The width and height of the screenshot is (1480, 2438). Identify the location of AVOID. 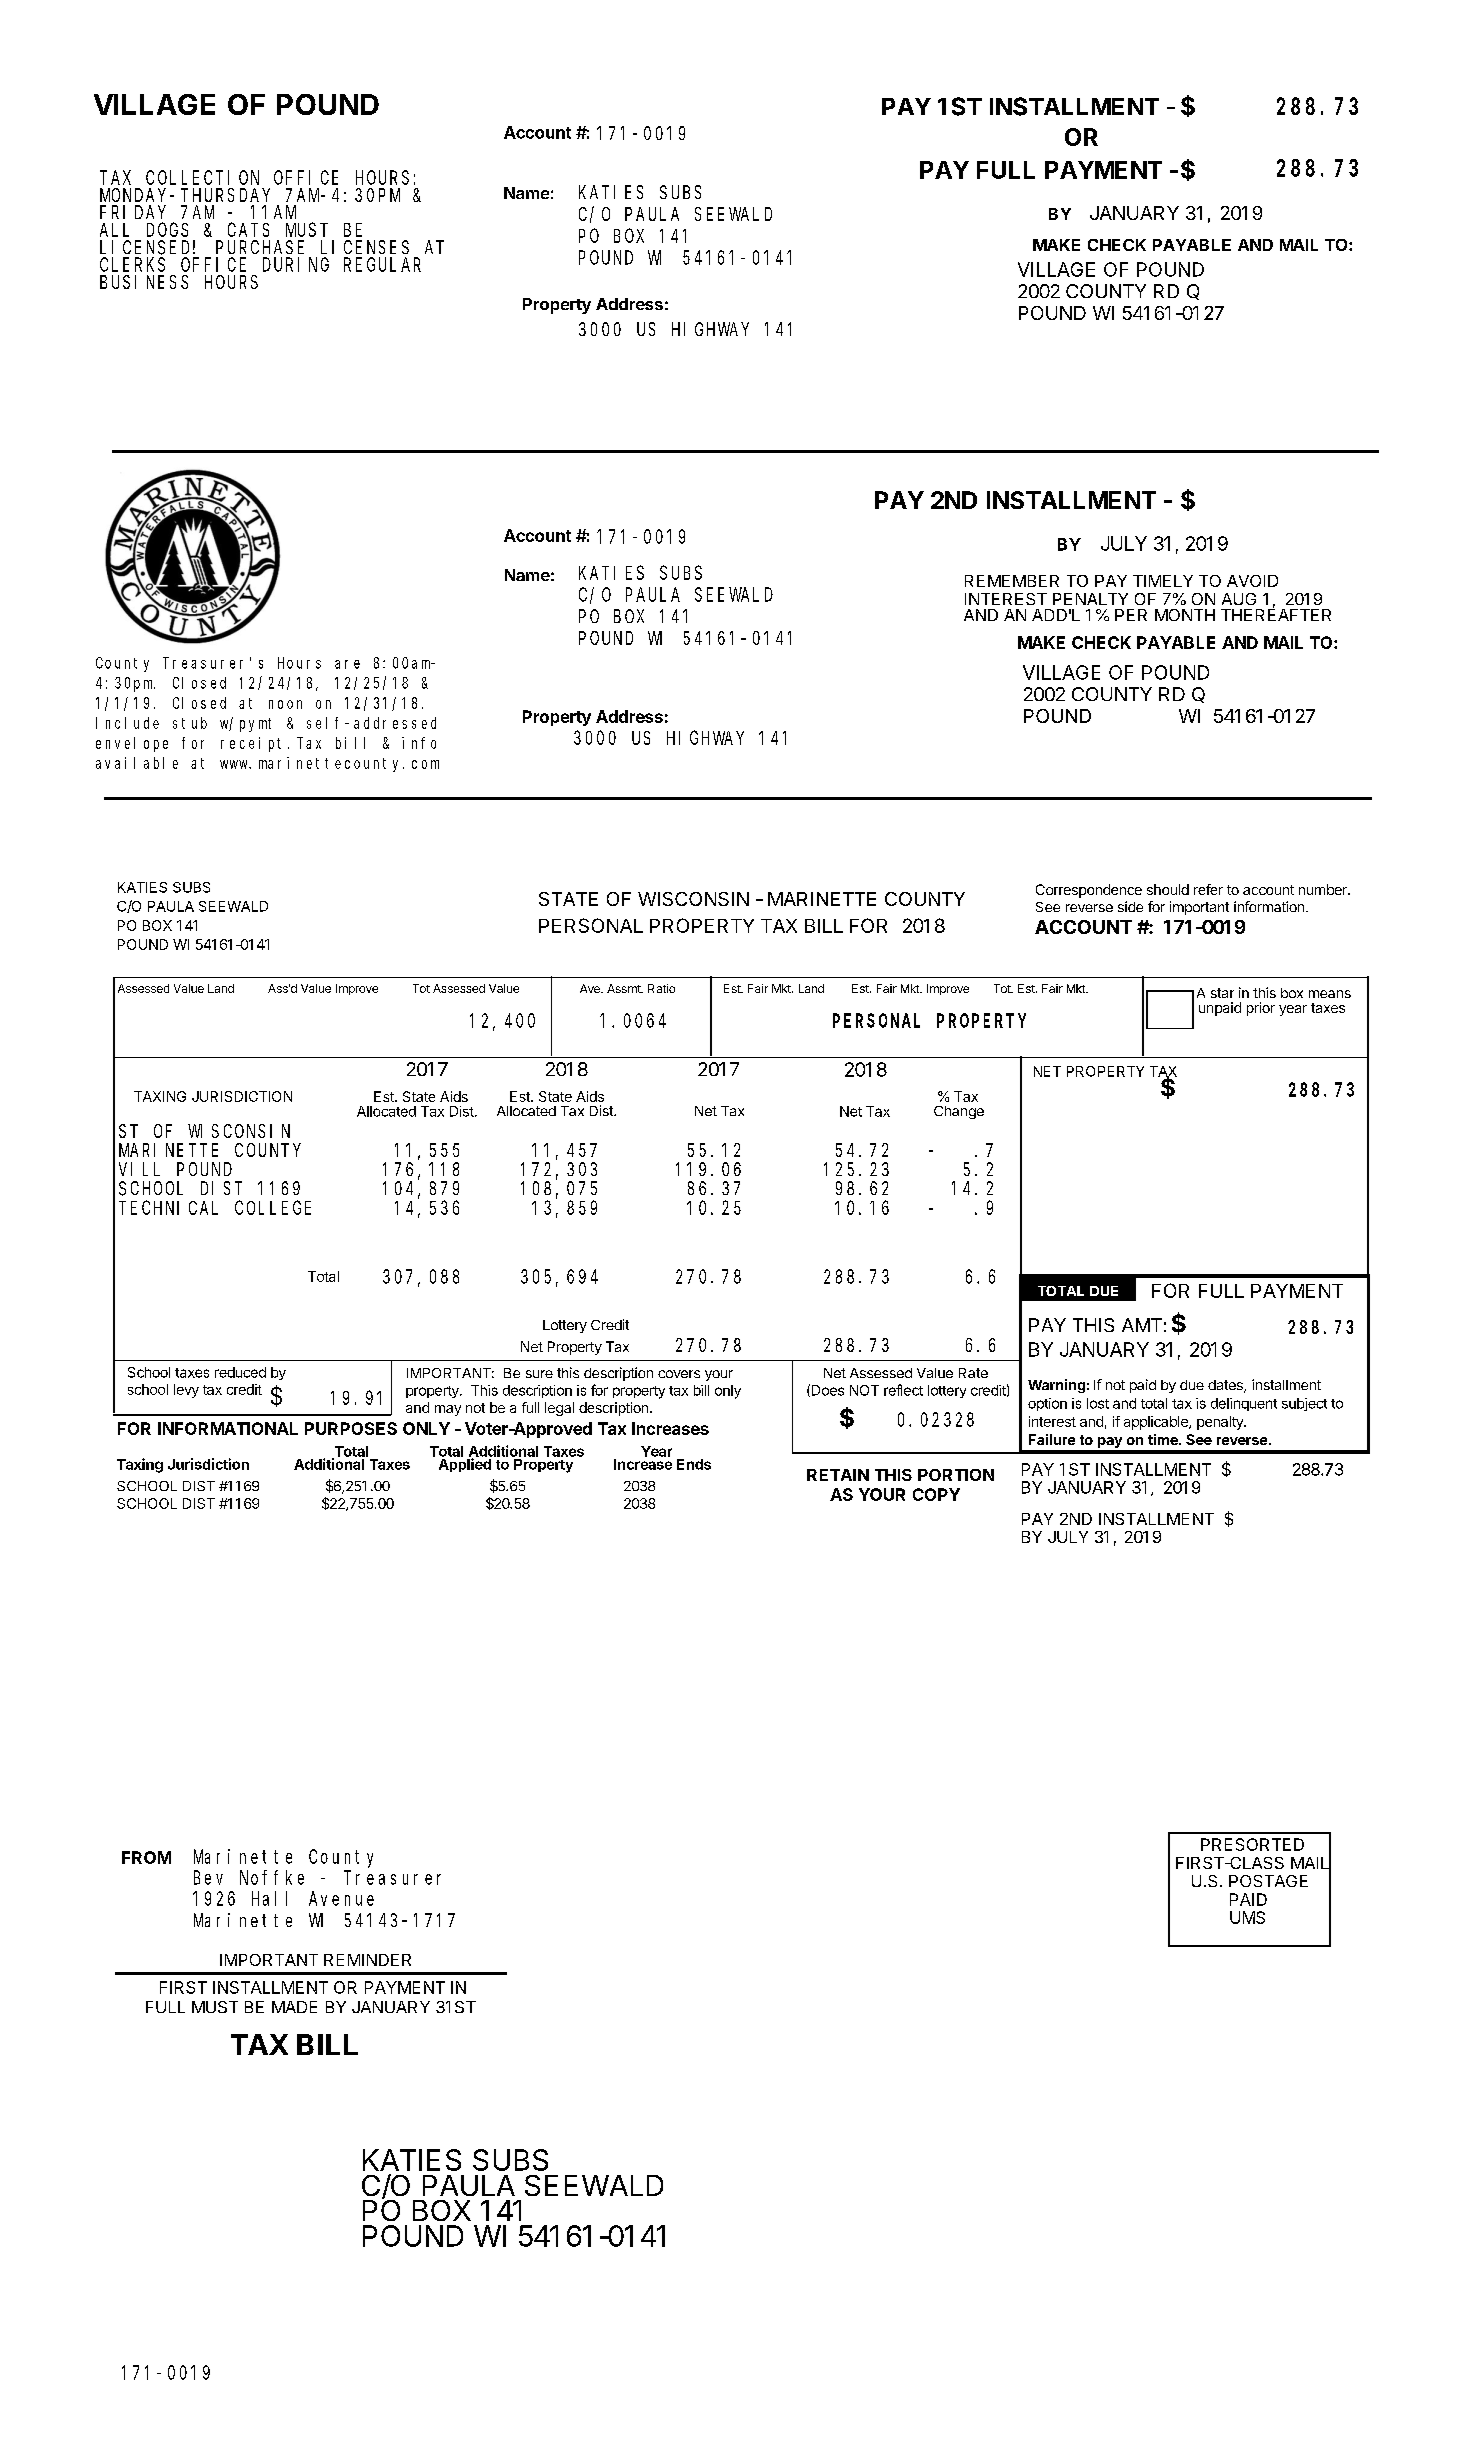
(1252, 581).
